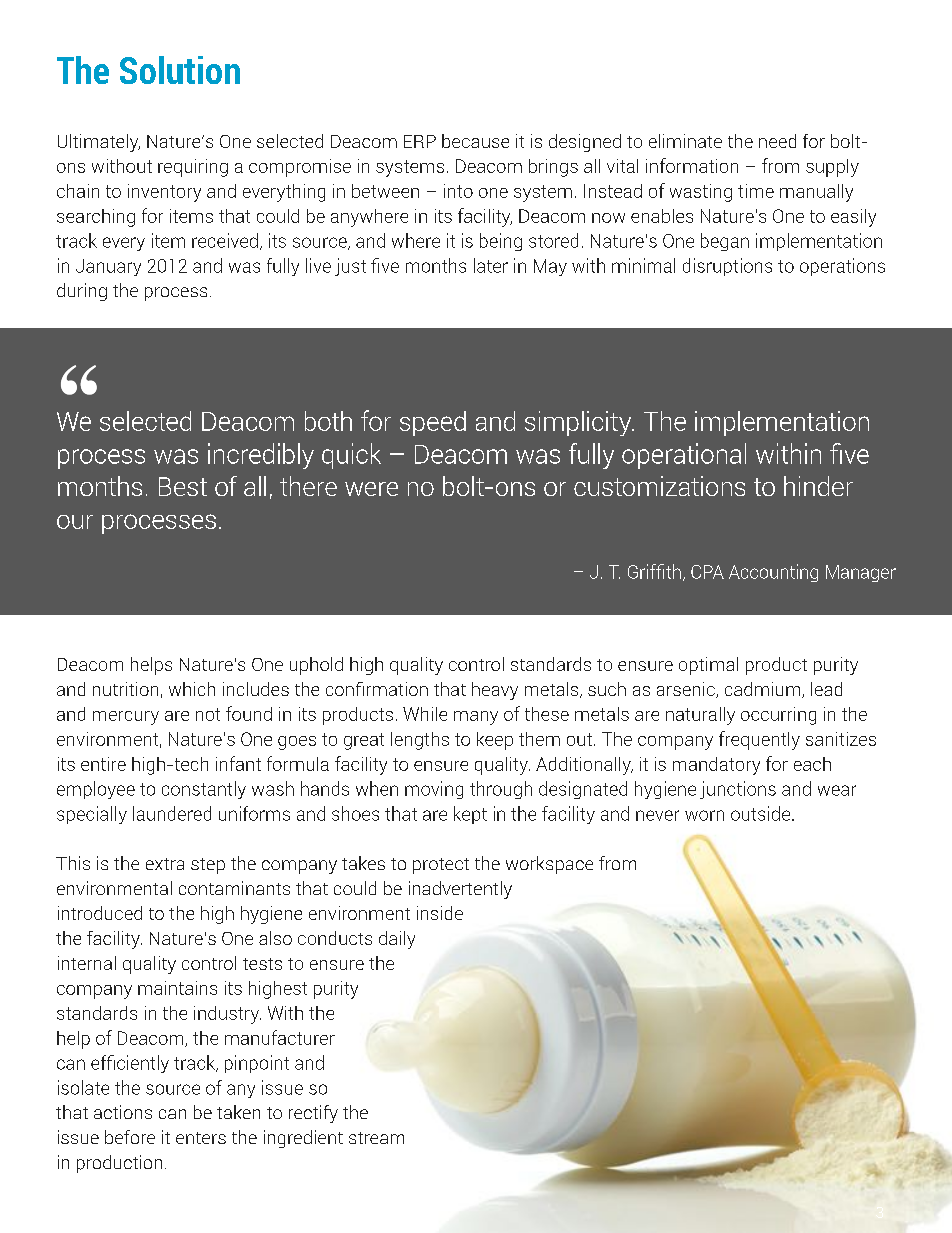 This image has height=1233, width=952. Describe the element at coordinates (123, 1112) in the image. I see `actions` at that location.
